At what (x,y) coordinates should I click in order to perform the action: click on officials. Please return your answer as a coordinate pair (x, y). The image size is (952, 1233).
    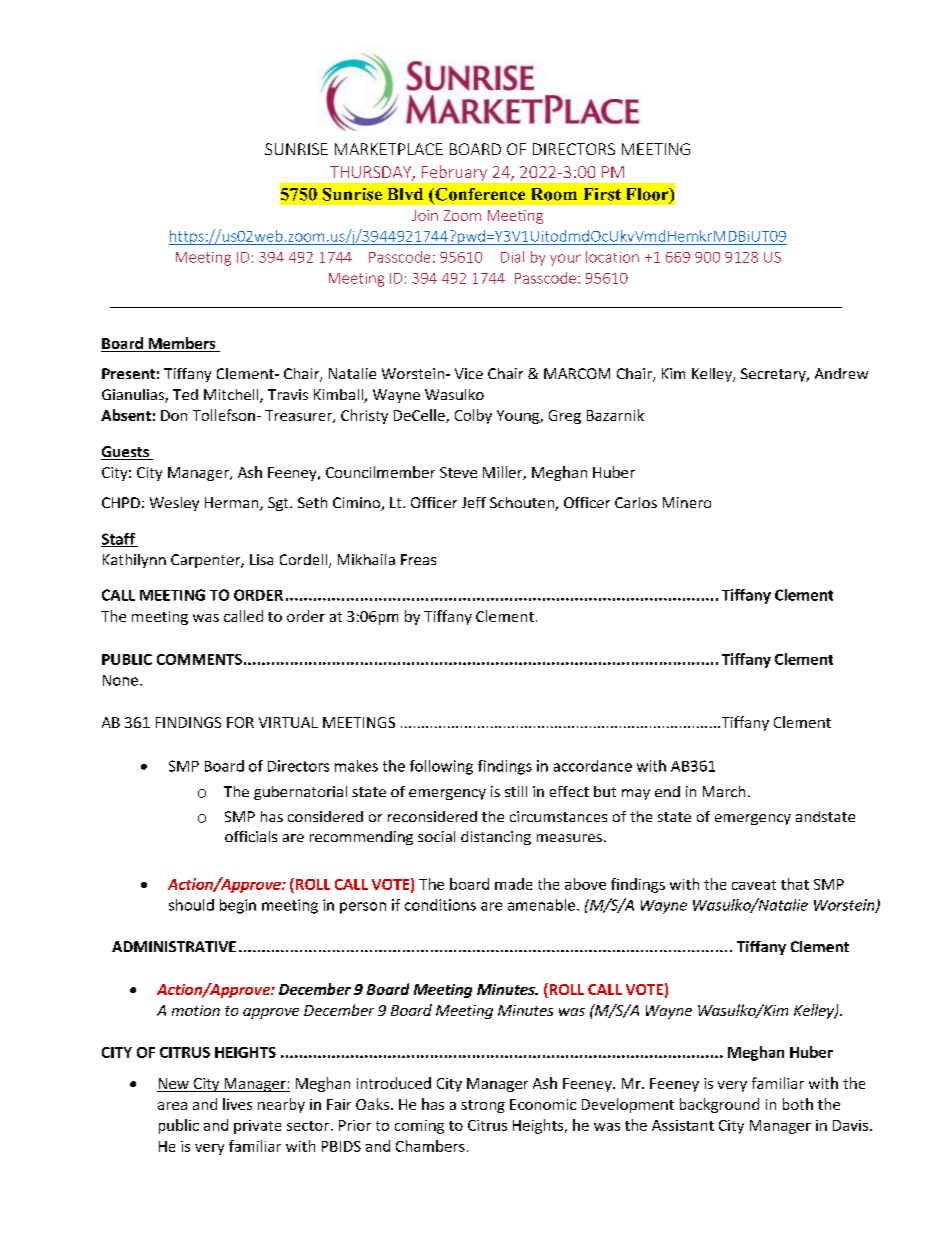
    Looking at the image, I should click on (251, 836).
